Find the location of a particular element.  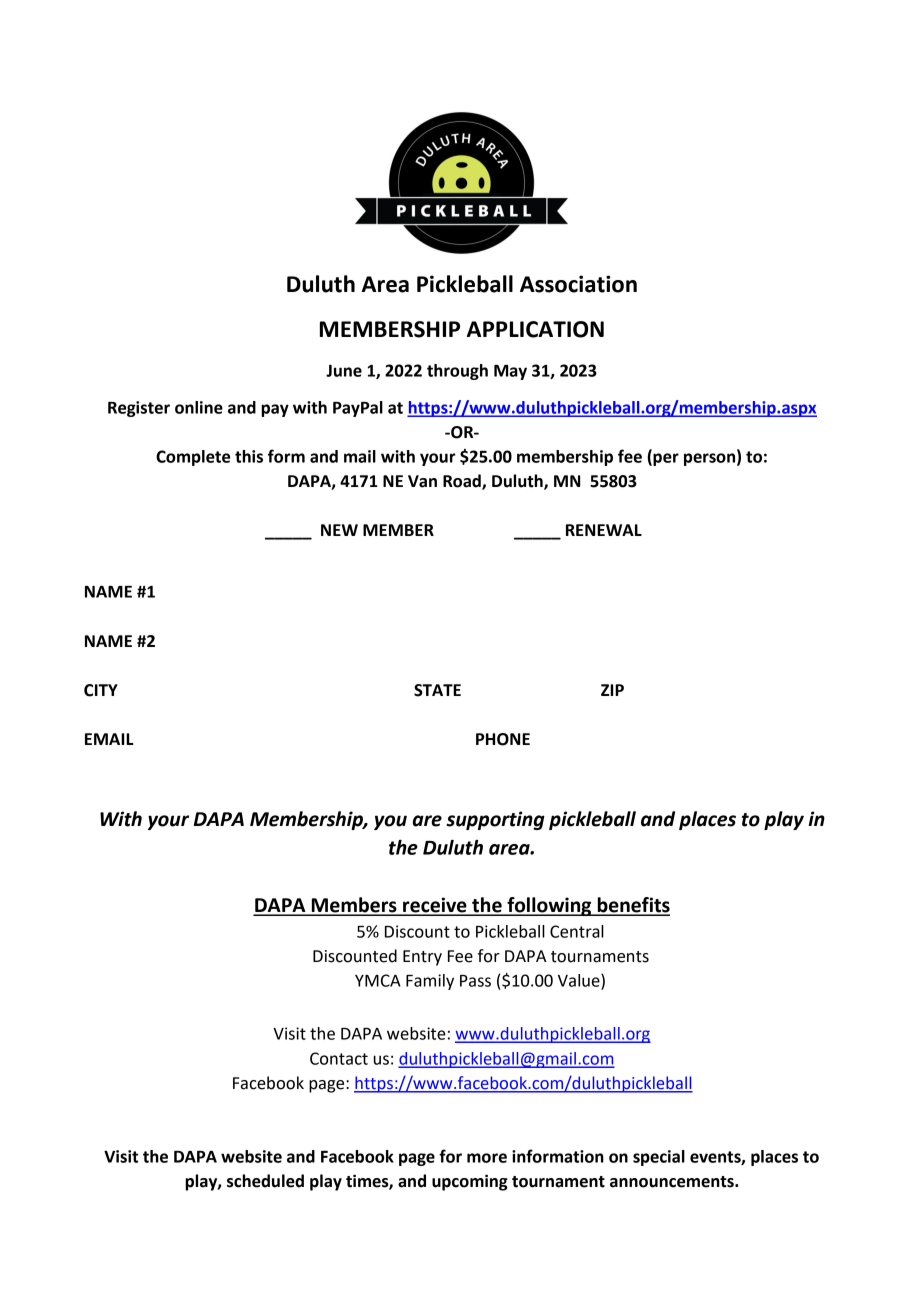

Association is located at coordinates (578, 284).
